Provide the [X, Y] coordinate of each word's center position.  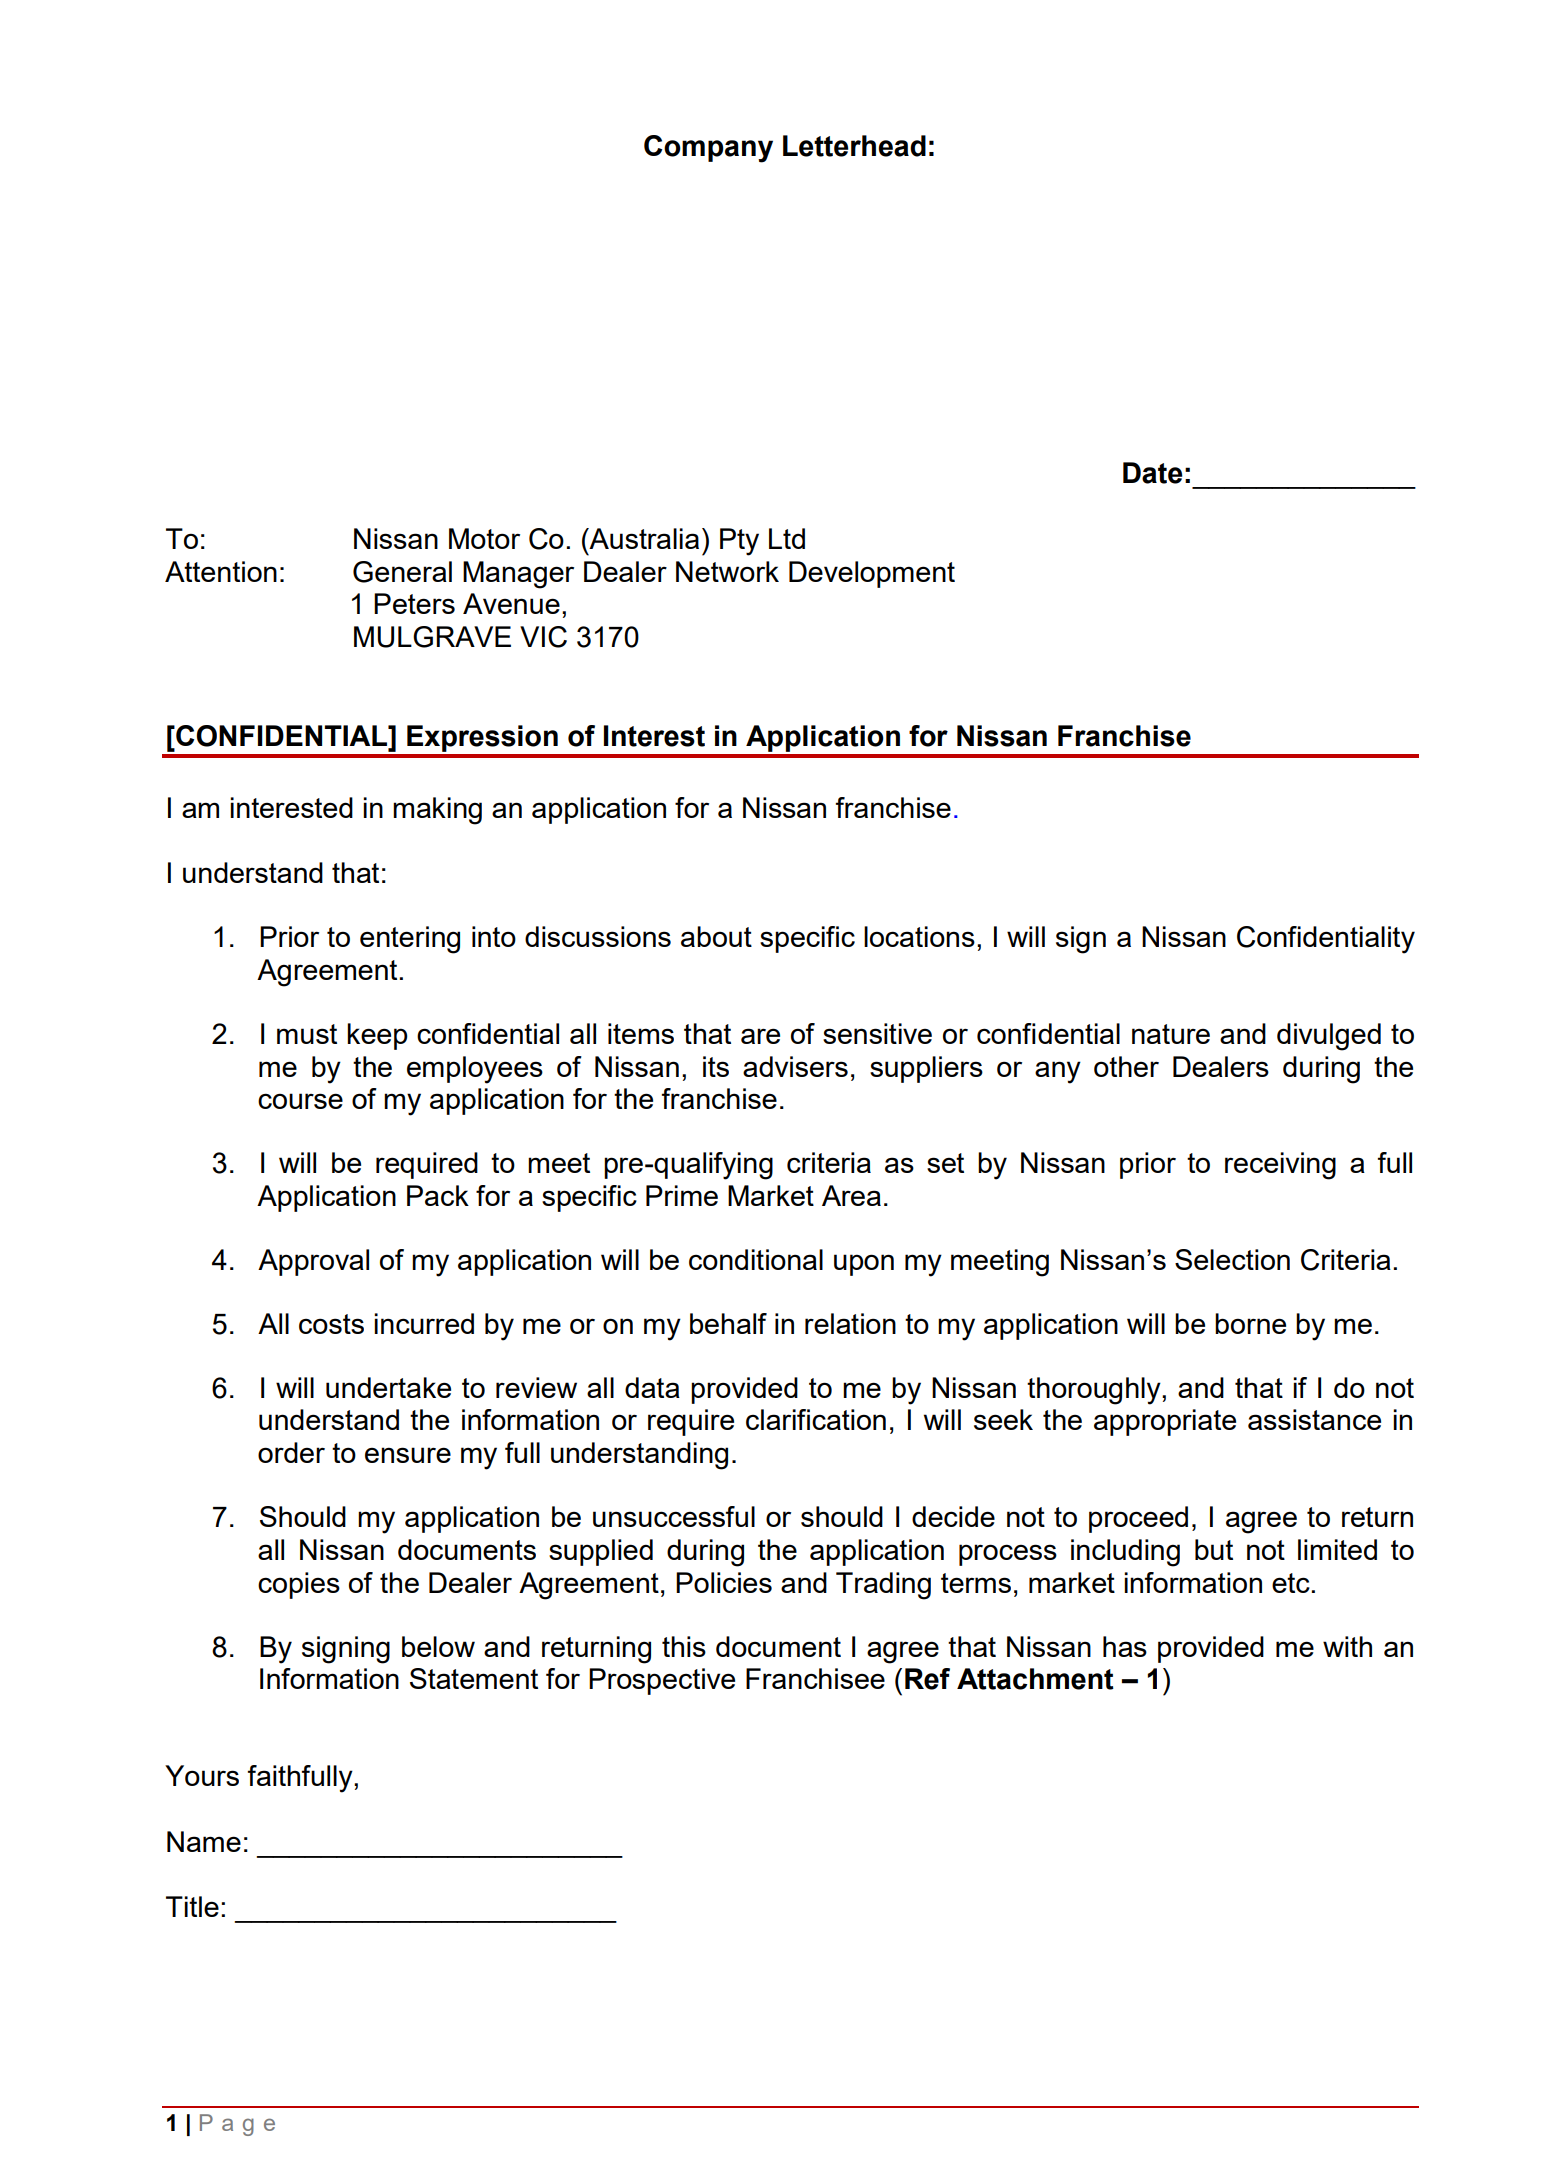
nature [1171, 1034]
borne [1250, 1323]
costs [331, 1324]
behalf [728, 1323]
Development [872, 574]
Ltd [787, 538]
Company [708, 149]
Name [204, 1841]
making [437, 811]
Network [727, 571]
